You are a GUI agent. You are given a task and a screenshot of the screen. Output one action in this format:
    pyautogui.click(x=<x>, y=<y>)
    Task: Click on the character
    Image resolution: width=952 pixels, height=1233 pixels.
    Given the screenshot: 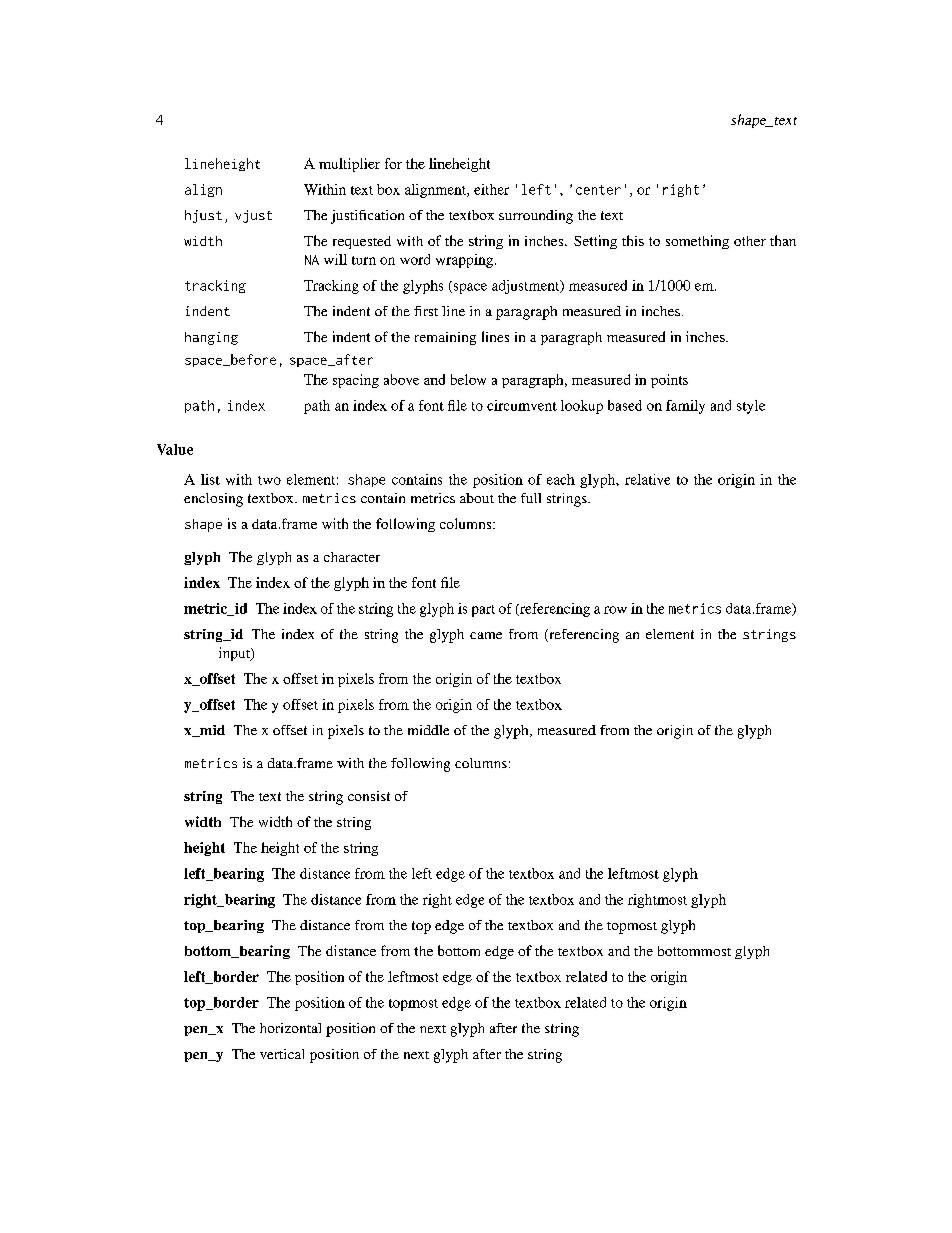 What is the action you would take?
    pyautogui.click(x=352, y=557)
